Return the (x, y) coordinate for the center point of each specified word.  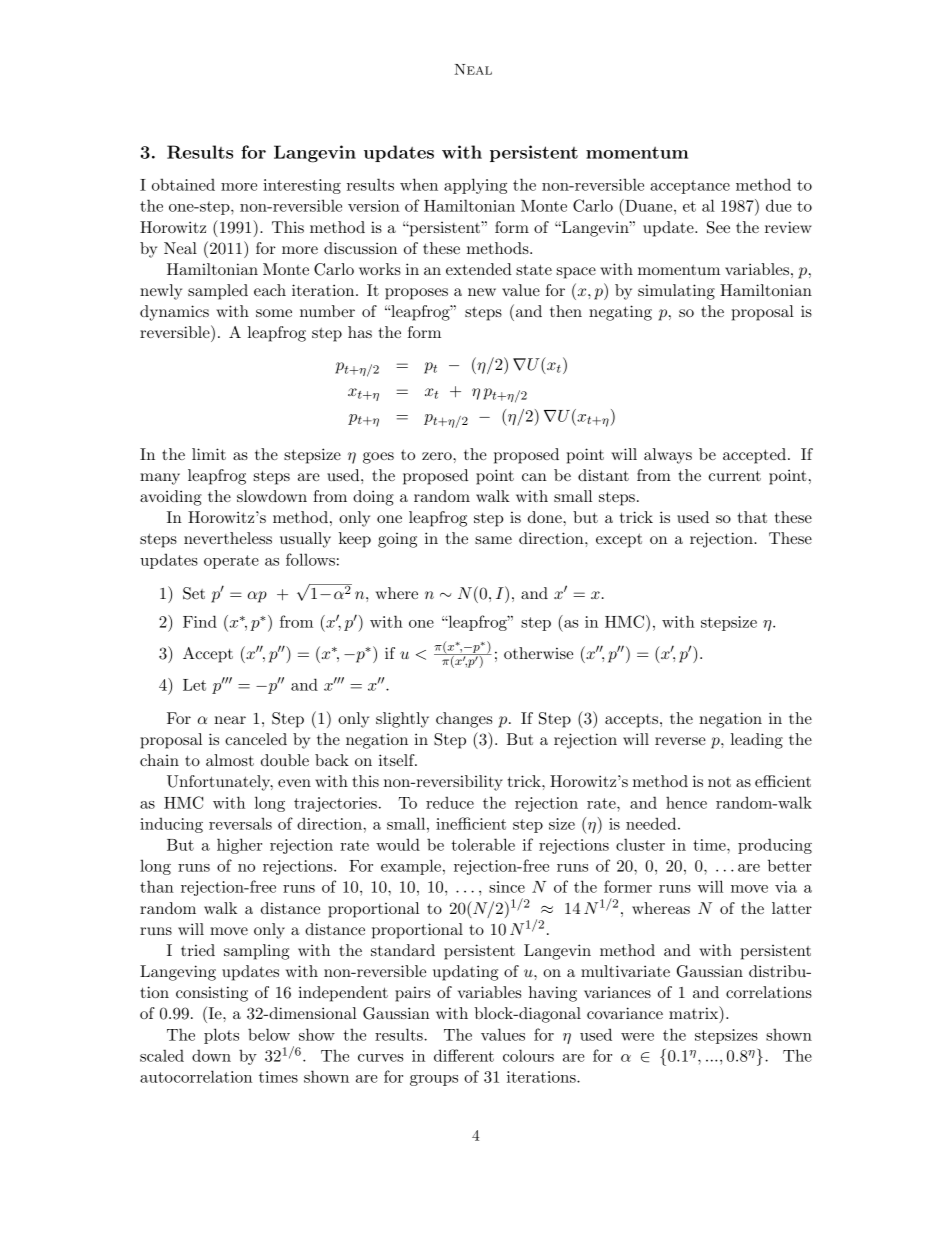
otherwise (538, 653)
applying (475, 186)
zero (438, 456)
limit (209, 454)
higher (239, 846)
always (668, 456)
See (718, 227)
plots (221, 1036)
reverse (680, 741)
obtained (183, 184)
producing (775, 846)
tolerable (483, 844)
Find (200, 621)
